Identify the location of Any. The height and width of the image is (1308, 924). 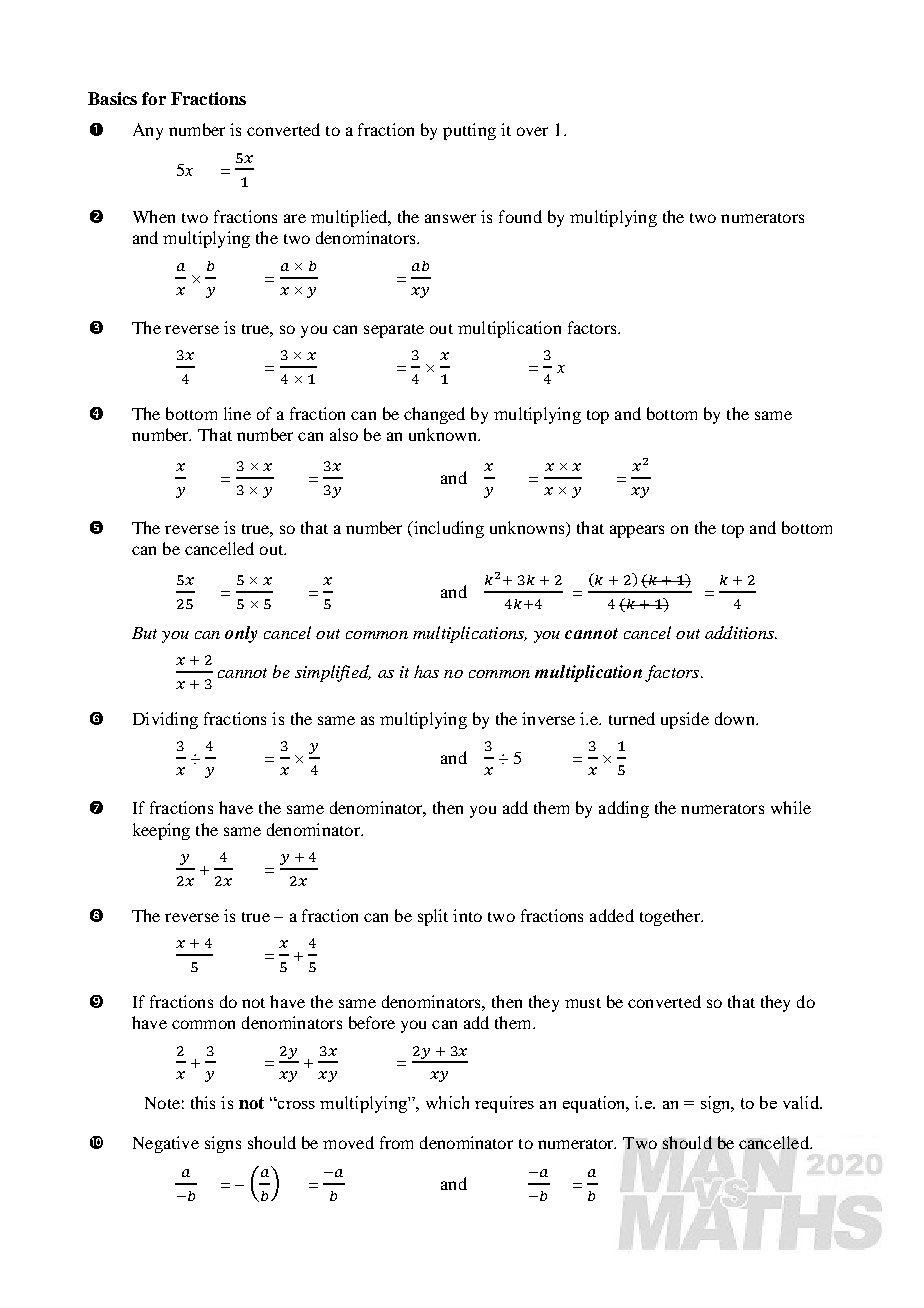
(148, 131).
